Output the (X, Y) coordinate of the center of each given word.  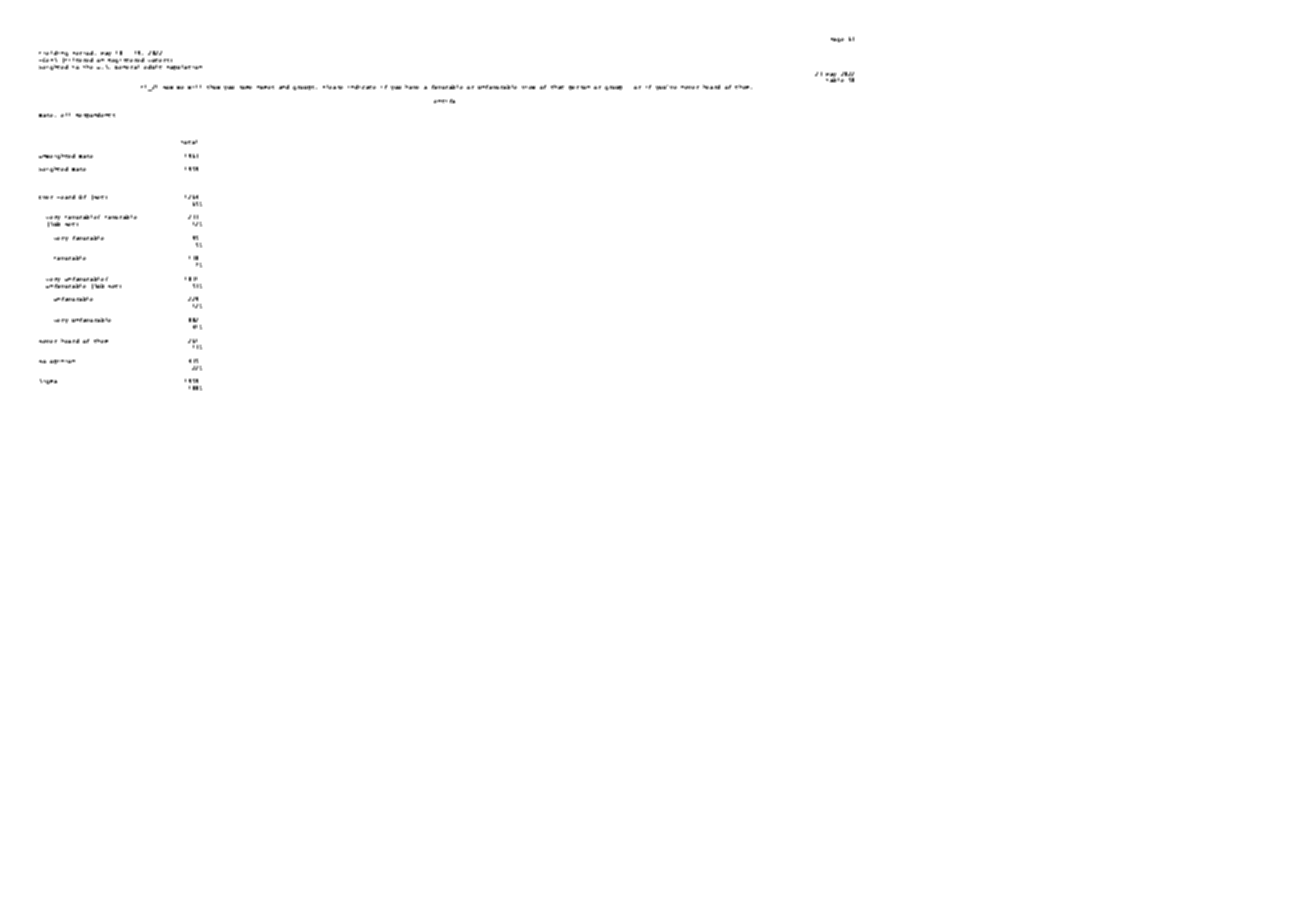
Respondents (95, 115)
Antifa (444, 101)
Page (837, 40)
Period (84, 53)
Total (189, 142)
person (579, 88)
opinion (62, 362)
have (412, 87)
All (65, 115)
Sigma (48, 381)
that (557, 87)
